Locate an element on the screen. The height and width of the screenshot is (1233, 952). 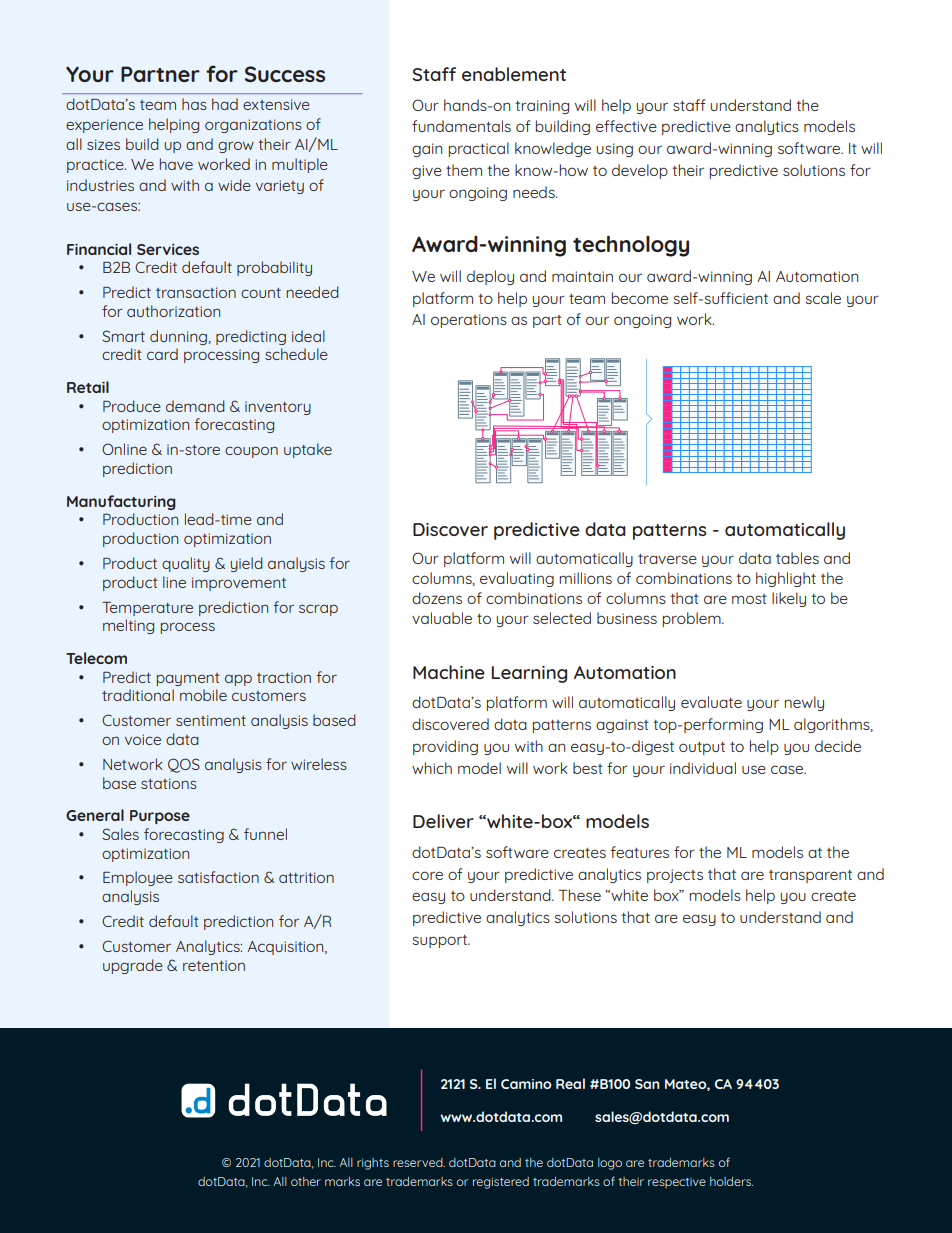
Employee is located at coordinates (138, 878).
